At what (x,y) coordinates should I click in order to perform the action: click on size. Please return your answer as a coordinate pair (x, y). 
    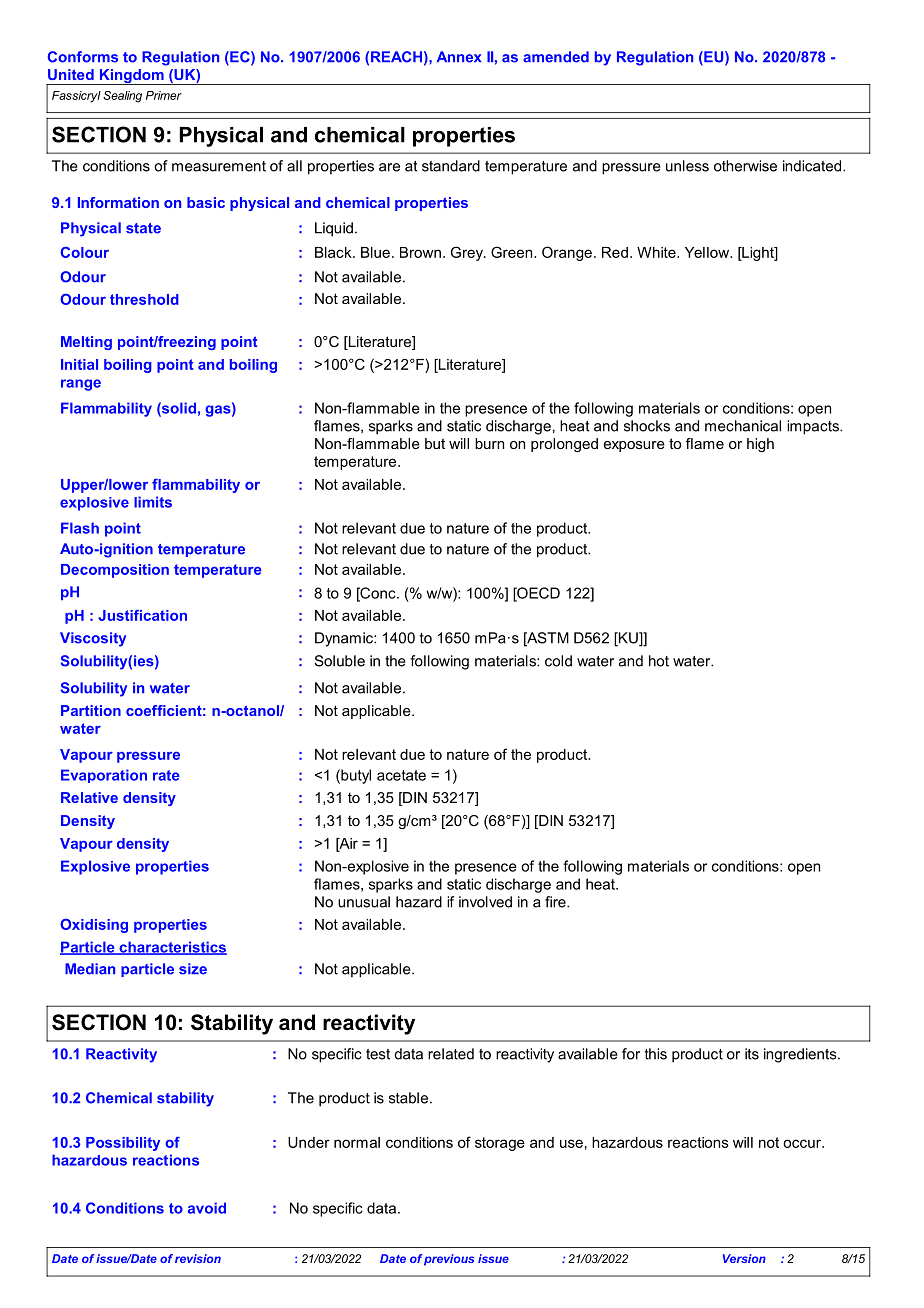
    Looking at the image, I should click on (193, 969).
